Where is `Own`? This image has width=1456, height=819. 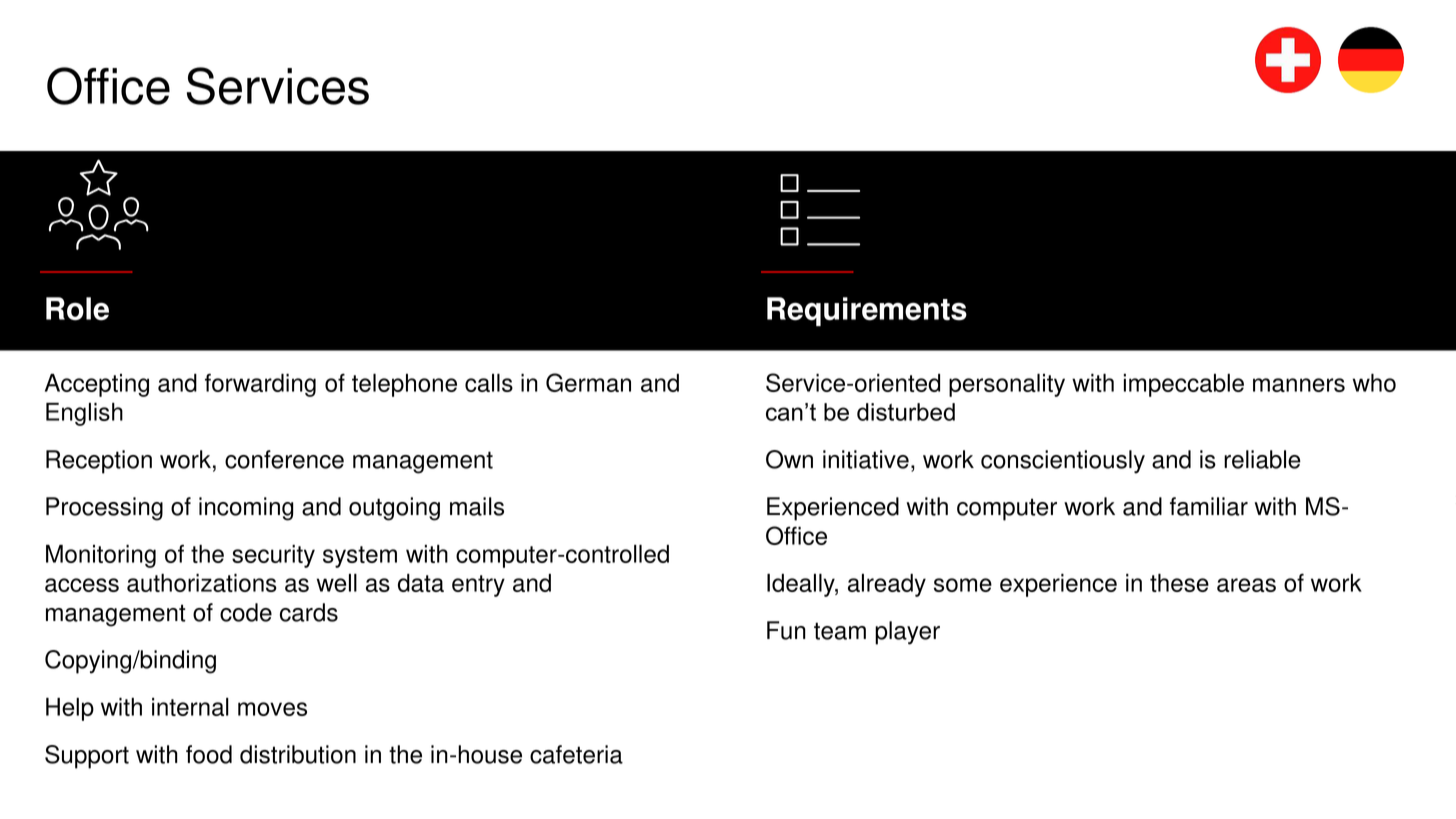 Own is located at coordinates (789, 459).
